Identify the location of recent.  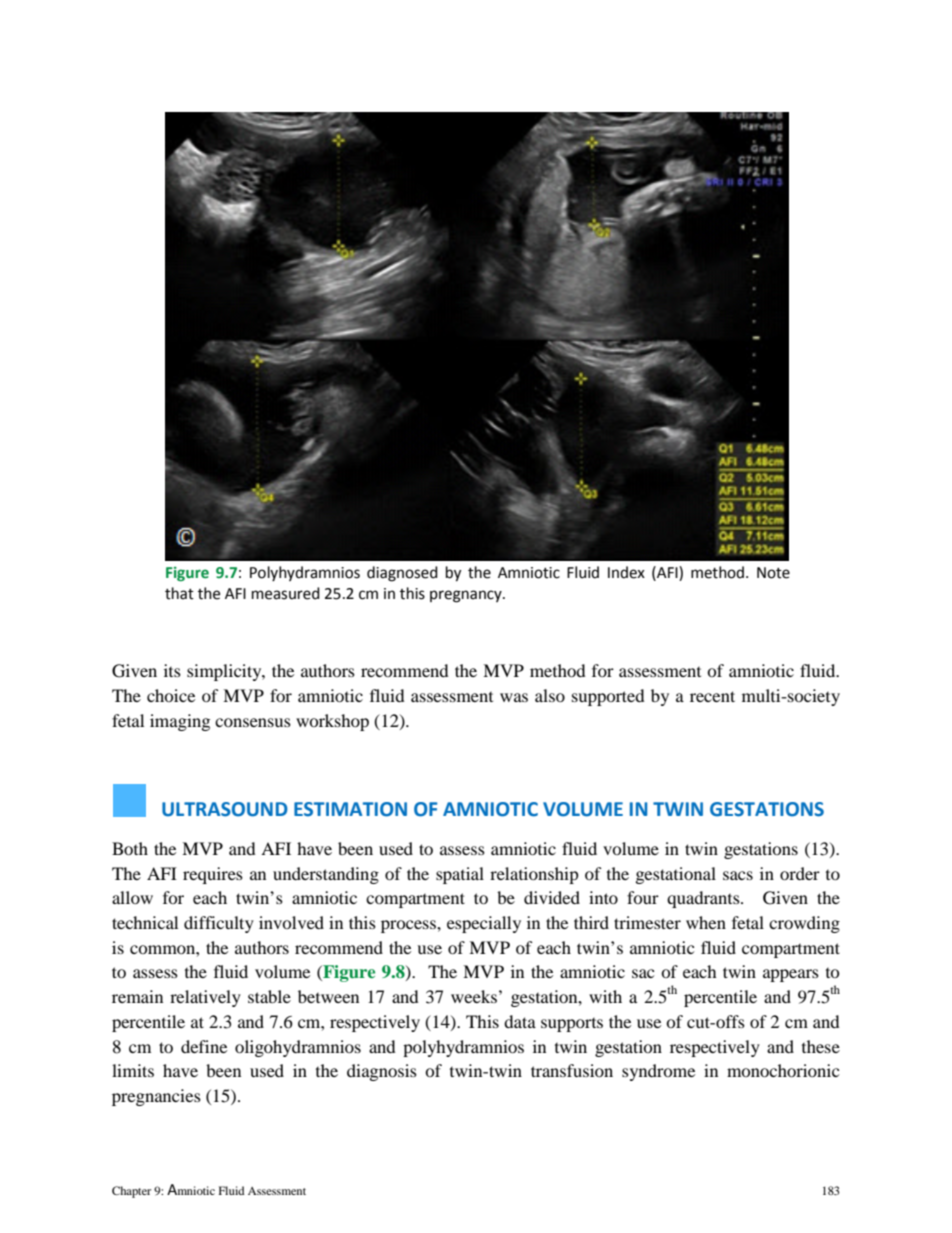
(712, 696).
